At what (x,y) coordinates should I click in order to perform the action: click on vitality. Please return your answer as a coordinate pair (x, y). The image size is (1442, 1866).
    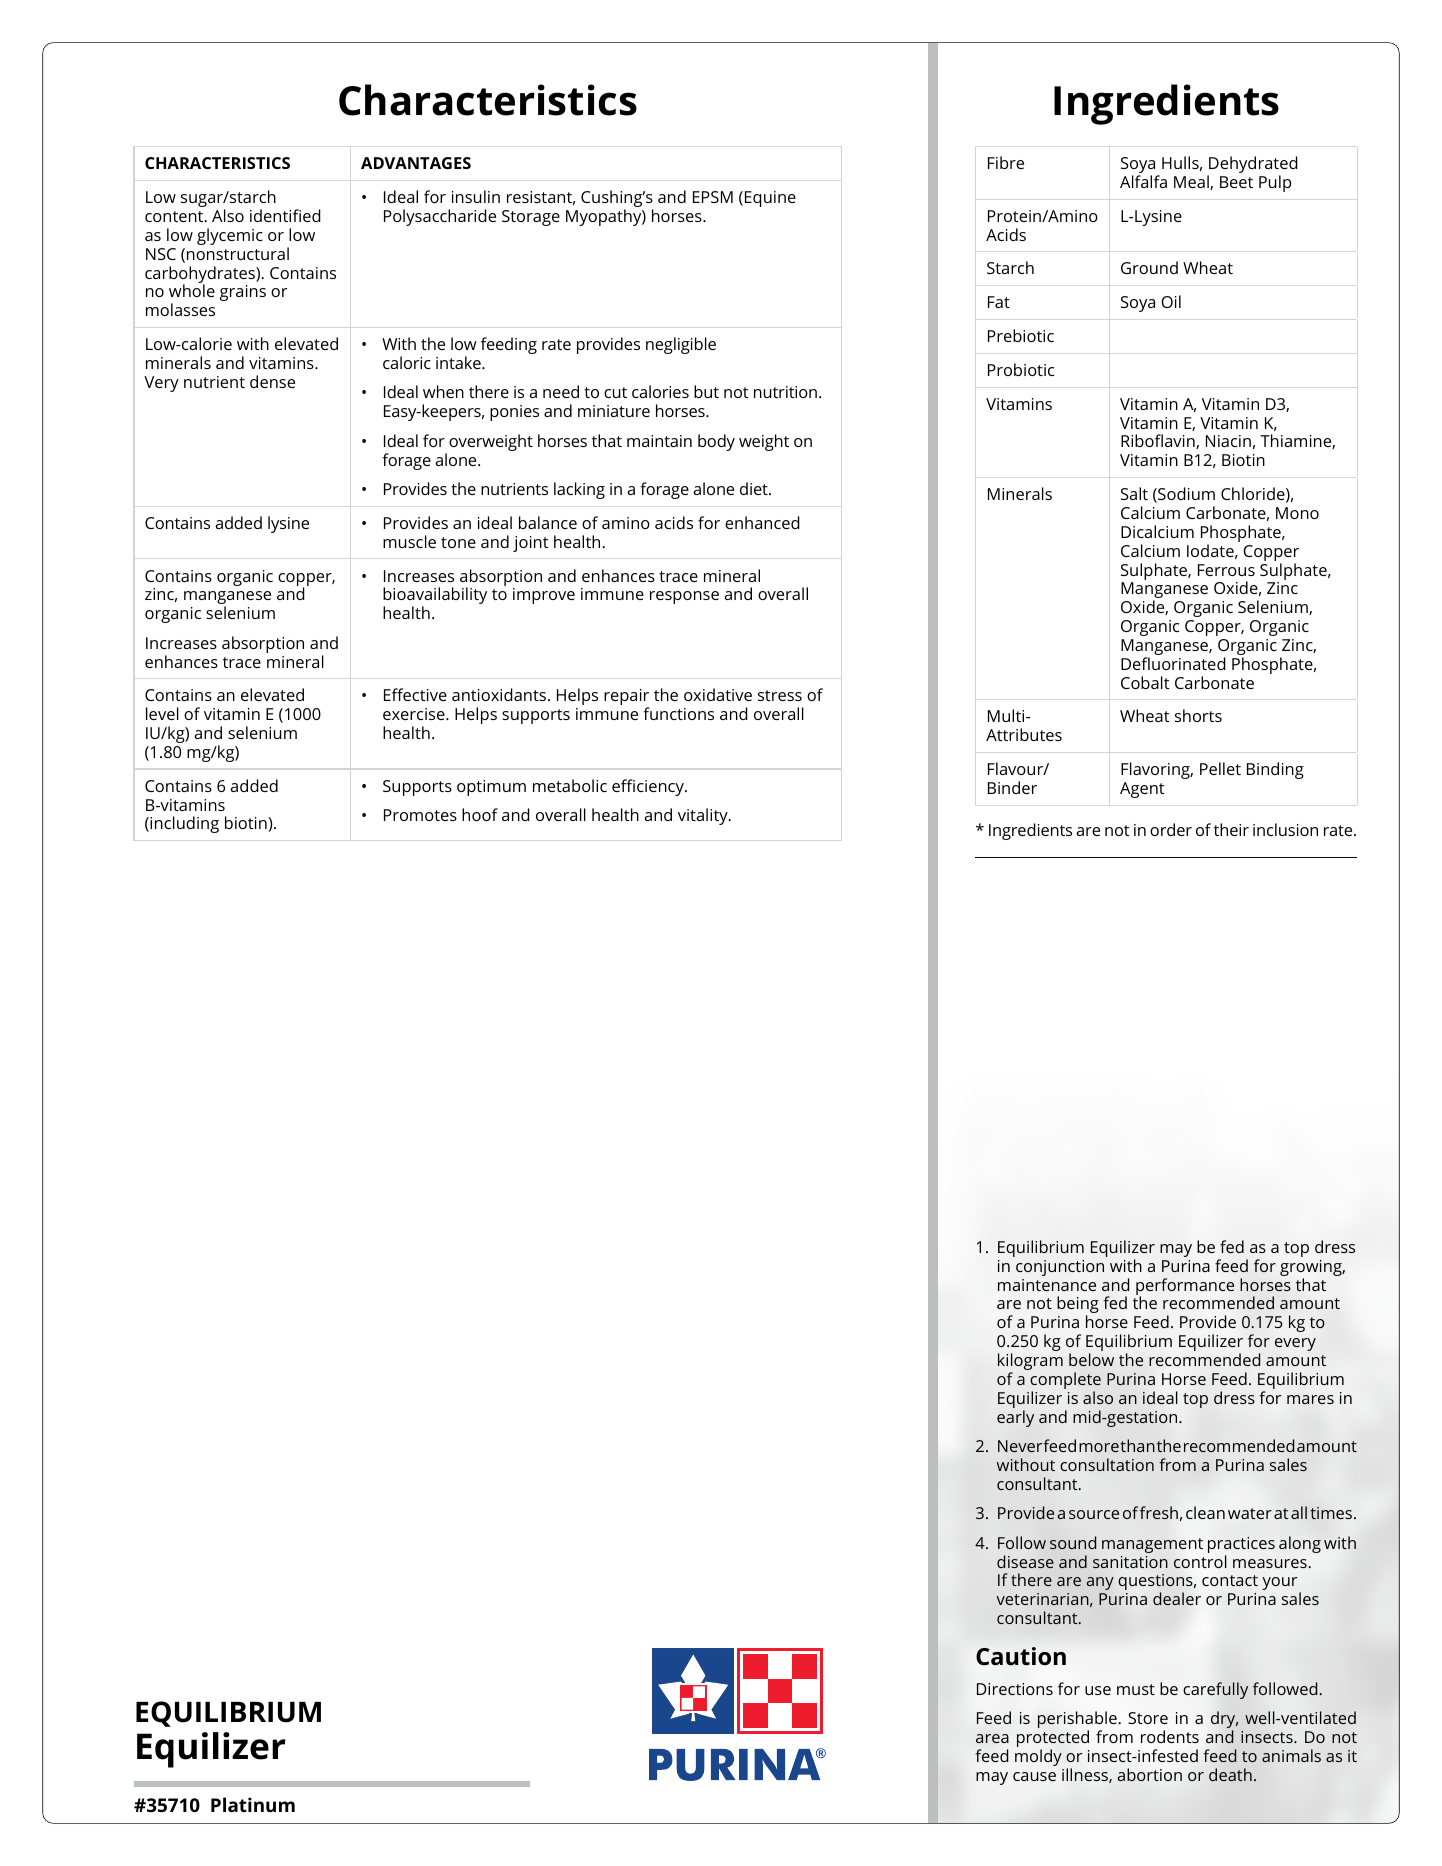
    Looking at the image, I should click on (704, 816).
